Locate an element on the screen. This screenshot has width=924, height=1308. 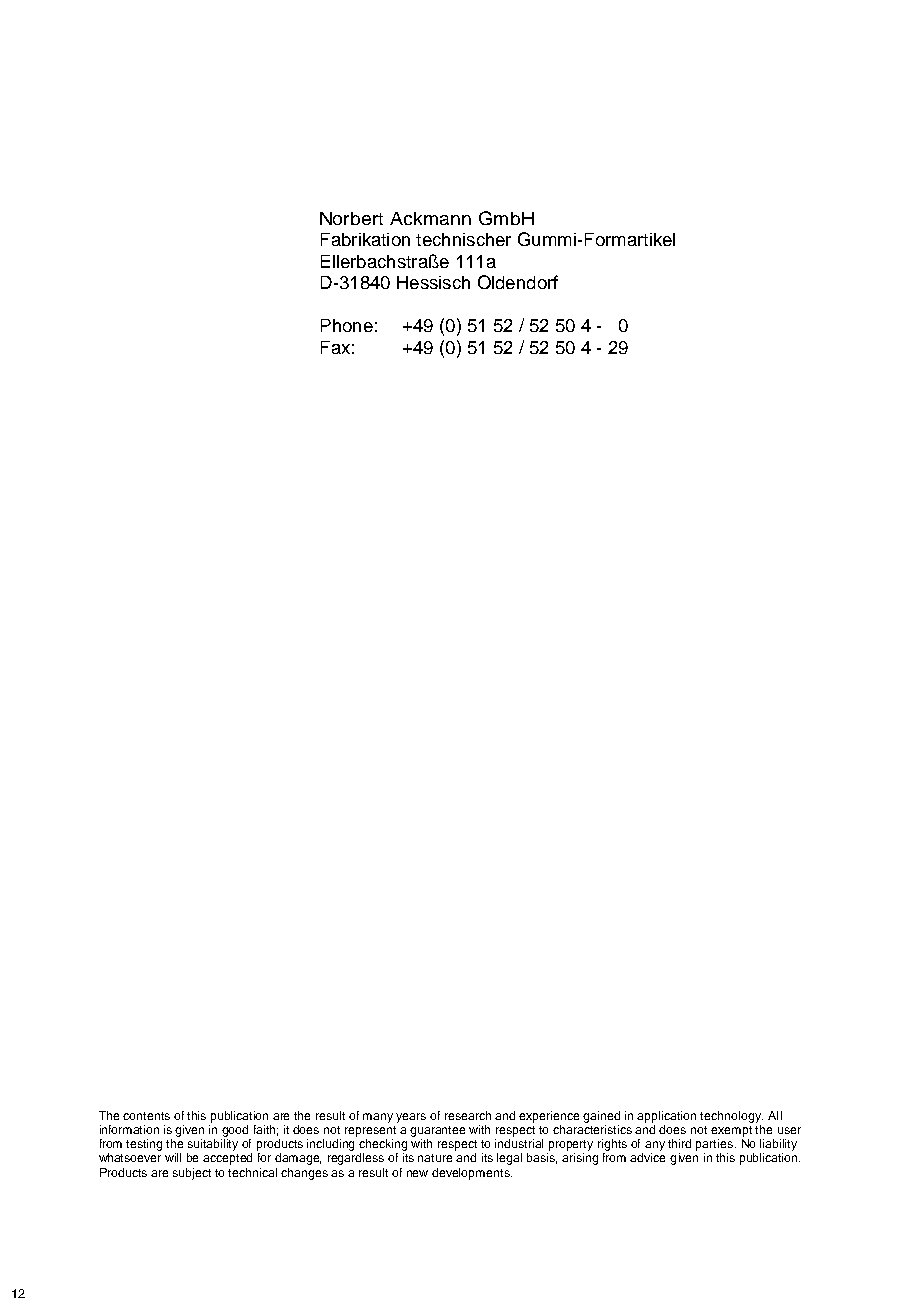
faith is located at coordinates (266, 1130).
